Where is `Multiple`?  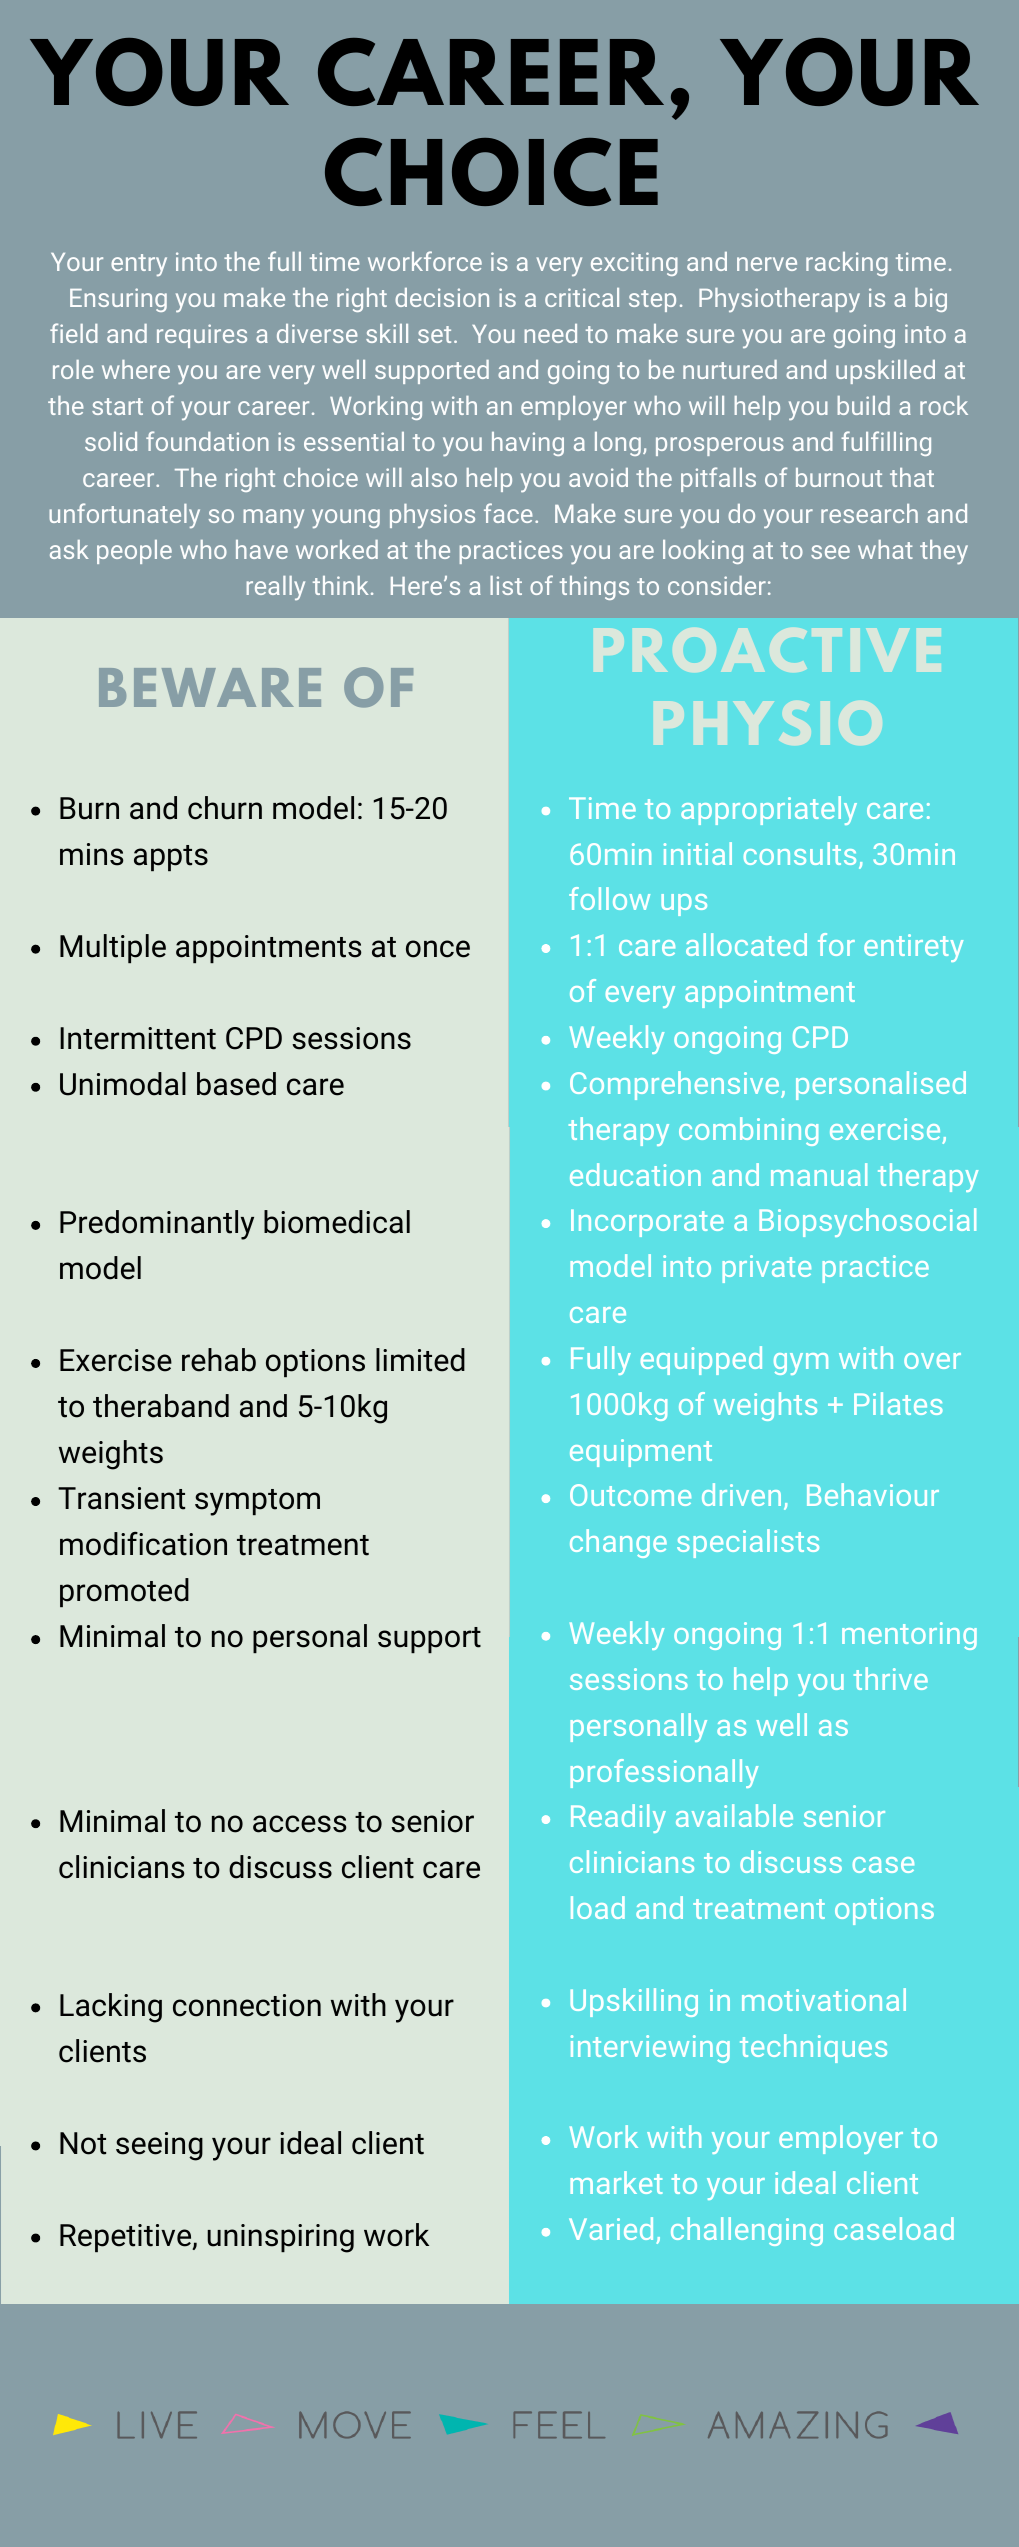 Multiple is located at coordinates (113, 948).
